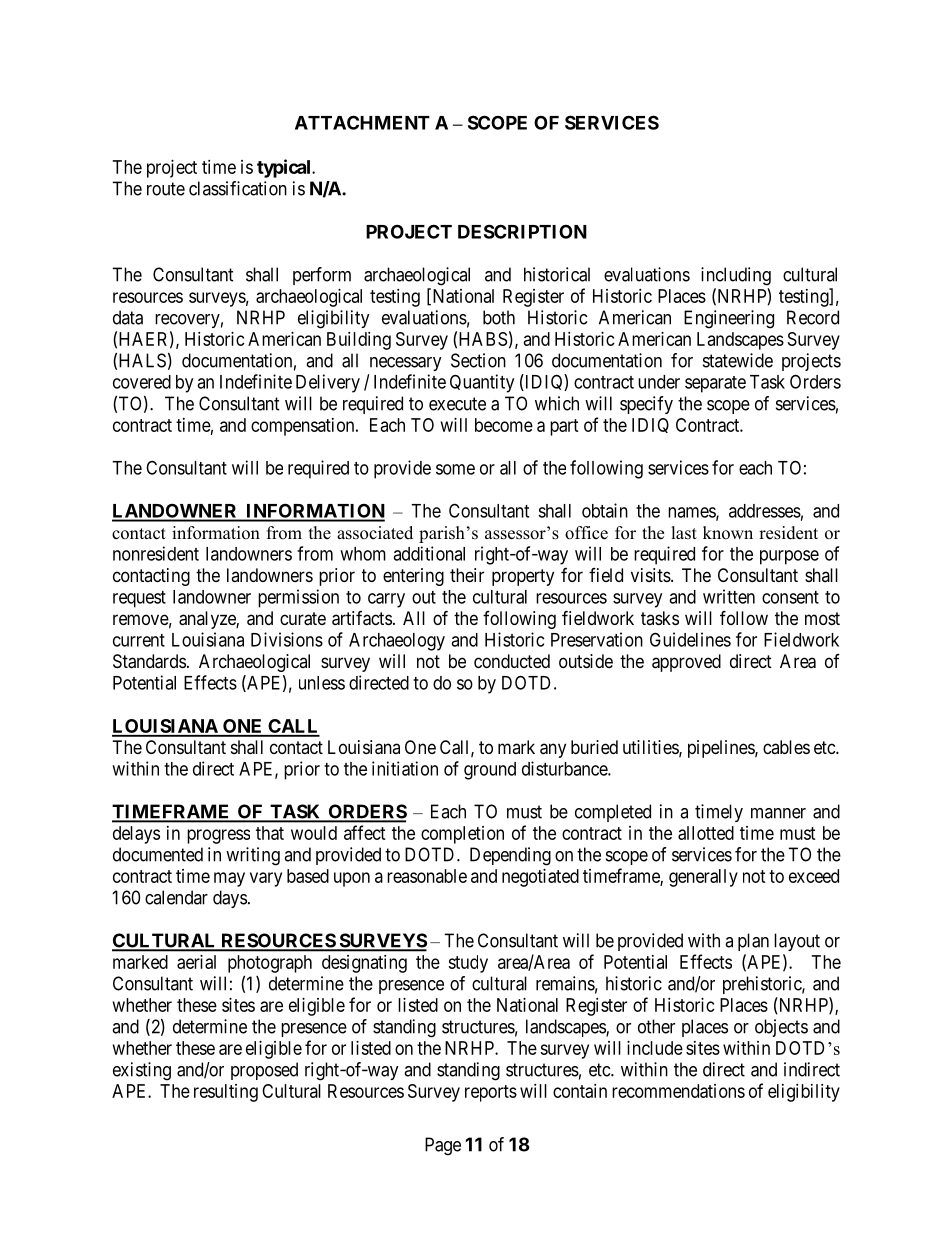 Image resolution: width=952 pixels, height=1233 pixels. Describe the element at coordinates (226, 1093) in the page. I see `resulting` at that location.
